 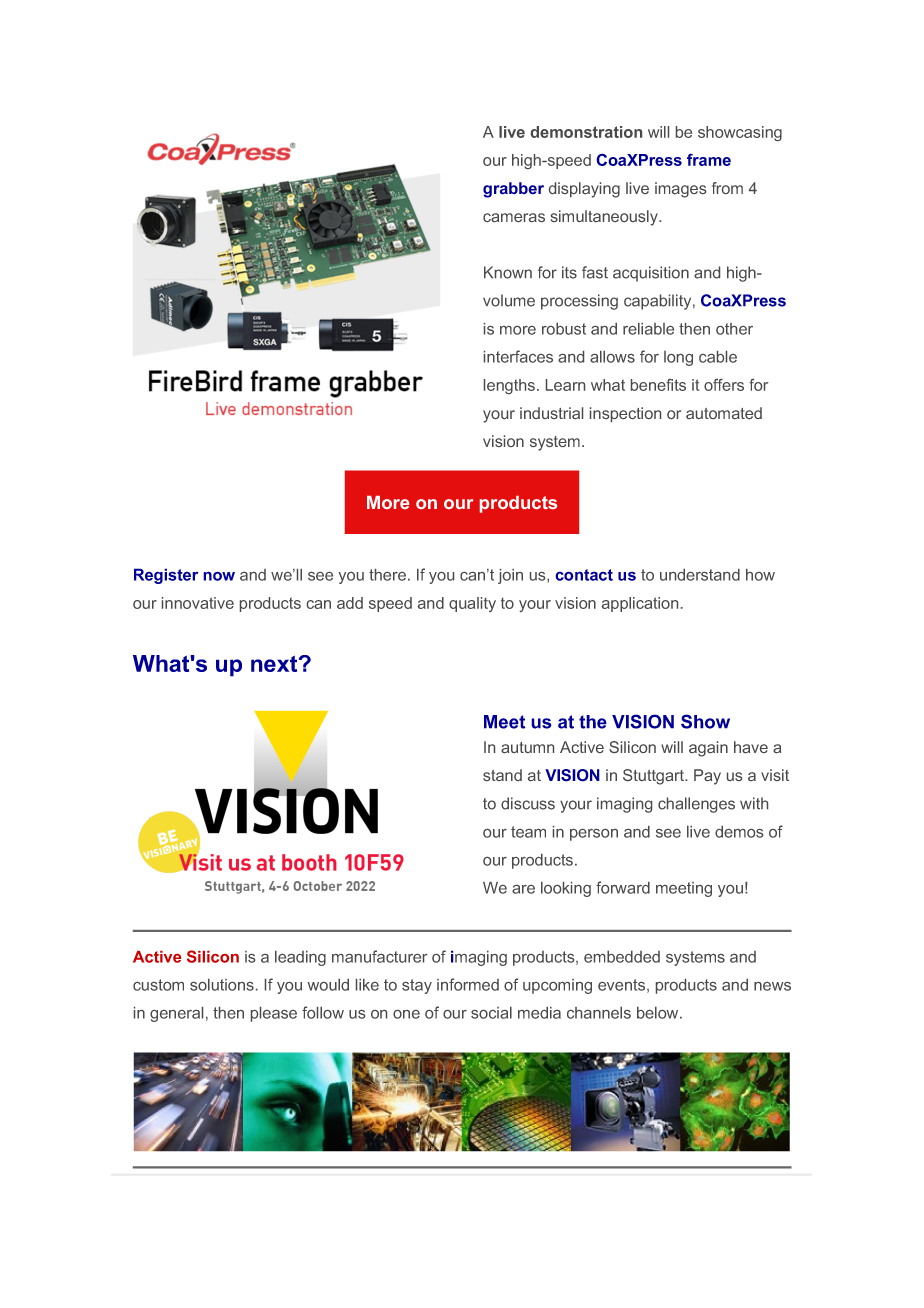 What do you see at coordinates (513, 190) in the document?
I see `grabber` at bounding box center [513, 190].
